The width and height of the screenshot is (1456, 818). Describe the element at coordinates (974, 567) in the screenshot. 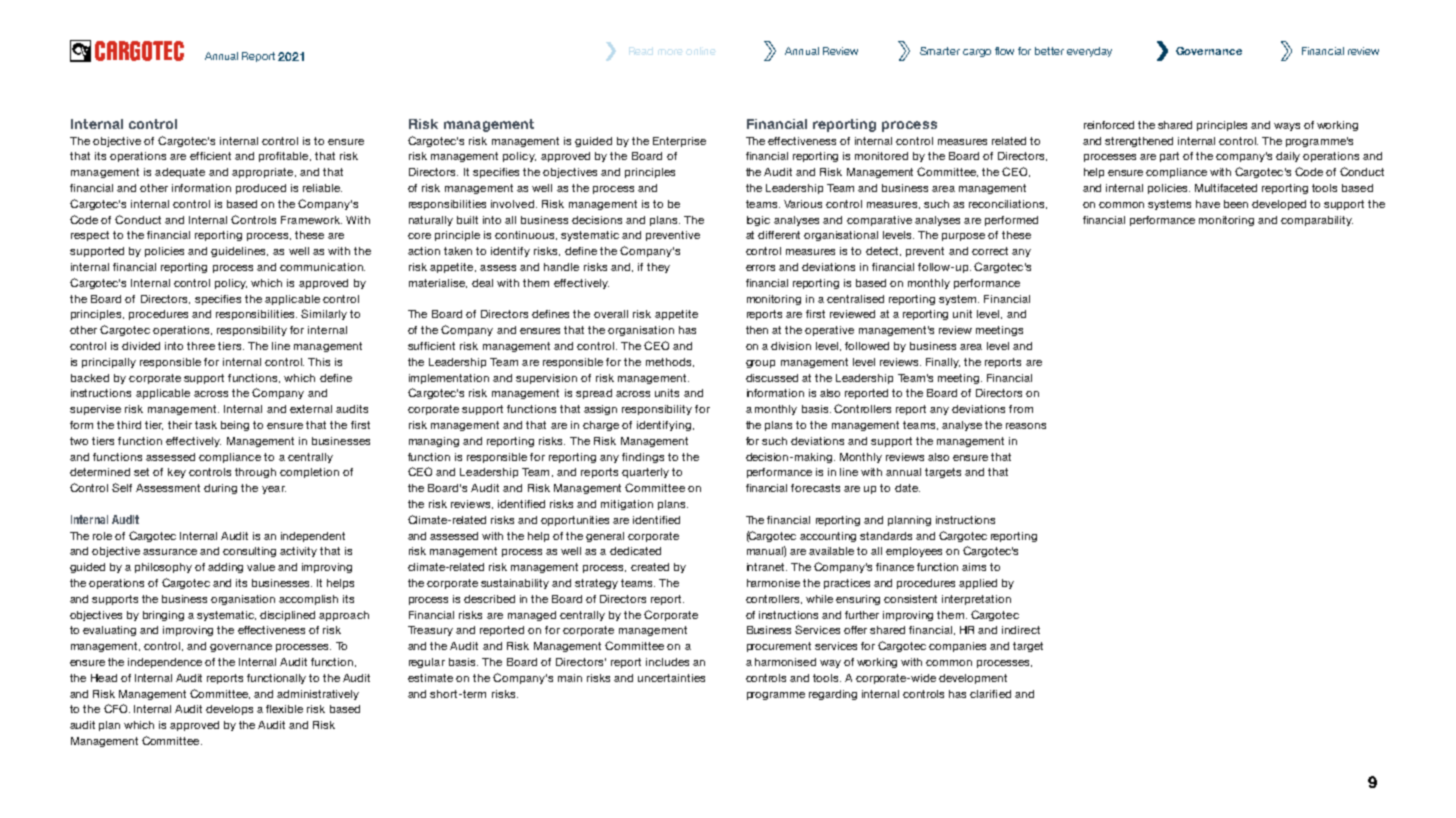

I see `aims` at that location.
